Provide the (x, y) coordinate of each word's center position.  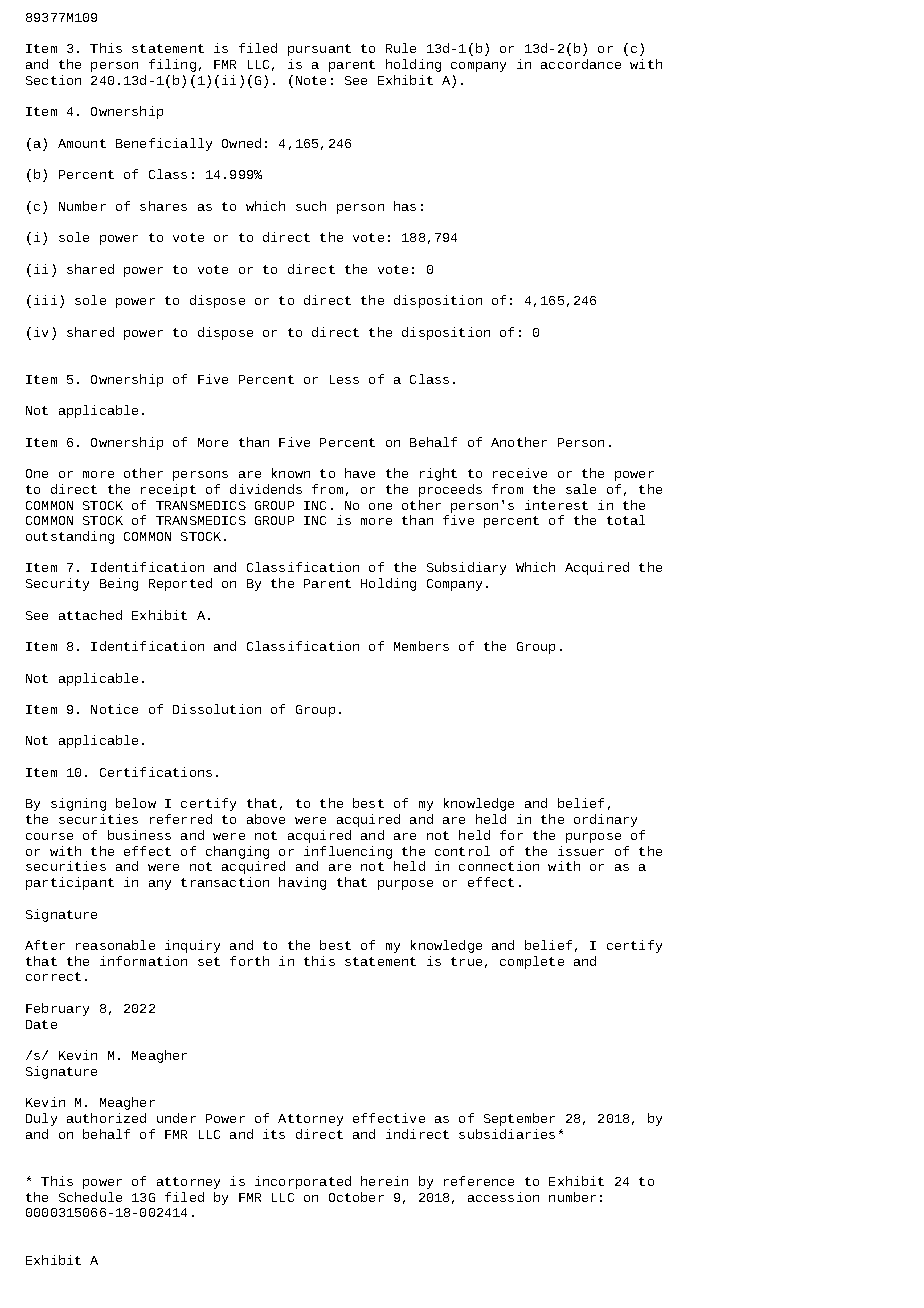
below (136, 803)
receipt (168, 490)
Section (53, 80)
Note (311, 80)
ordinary (605, 820)
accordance (581, 64)
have (360, 473)
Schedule (90, 1197)
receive (520, 473)
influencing (348, 852)
